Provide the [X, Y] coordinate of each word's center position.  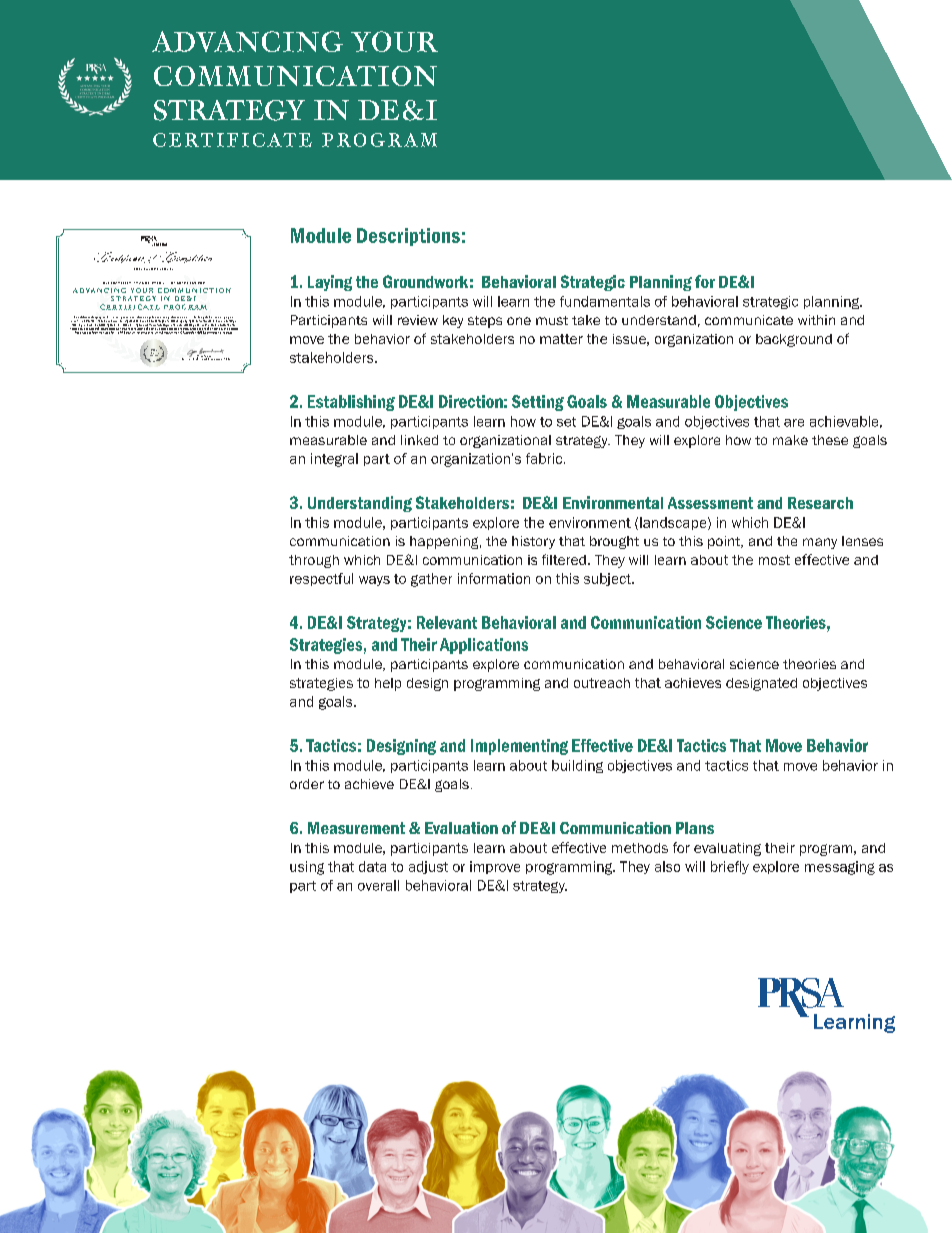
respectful [321, 579]
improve [495, 867]
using [307, 868]
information [494, 578]
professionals [175, 318]
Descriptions [408, 237]
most [774, 560]
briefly [730, 867]
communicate [749, 320]
